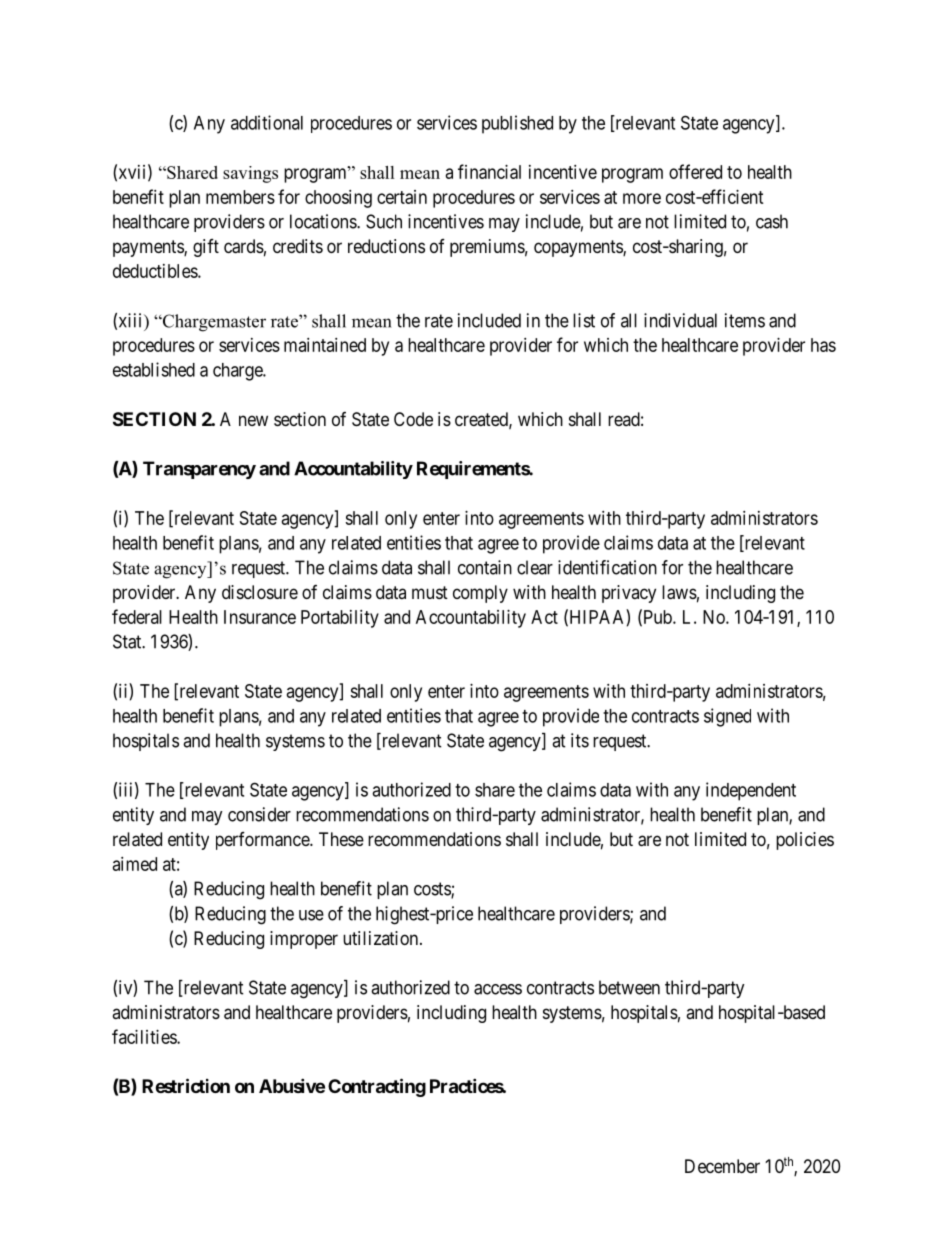 The image size is (952, 1233). I want to click on Insurance, so click(260, 617).
